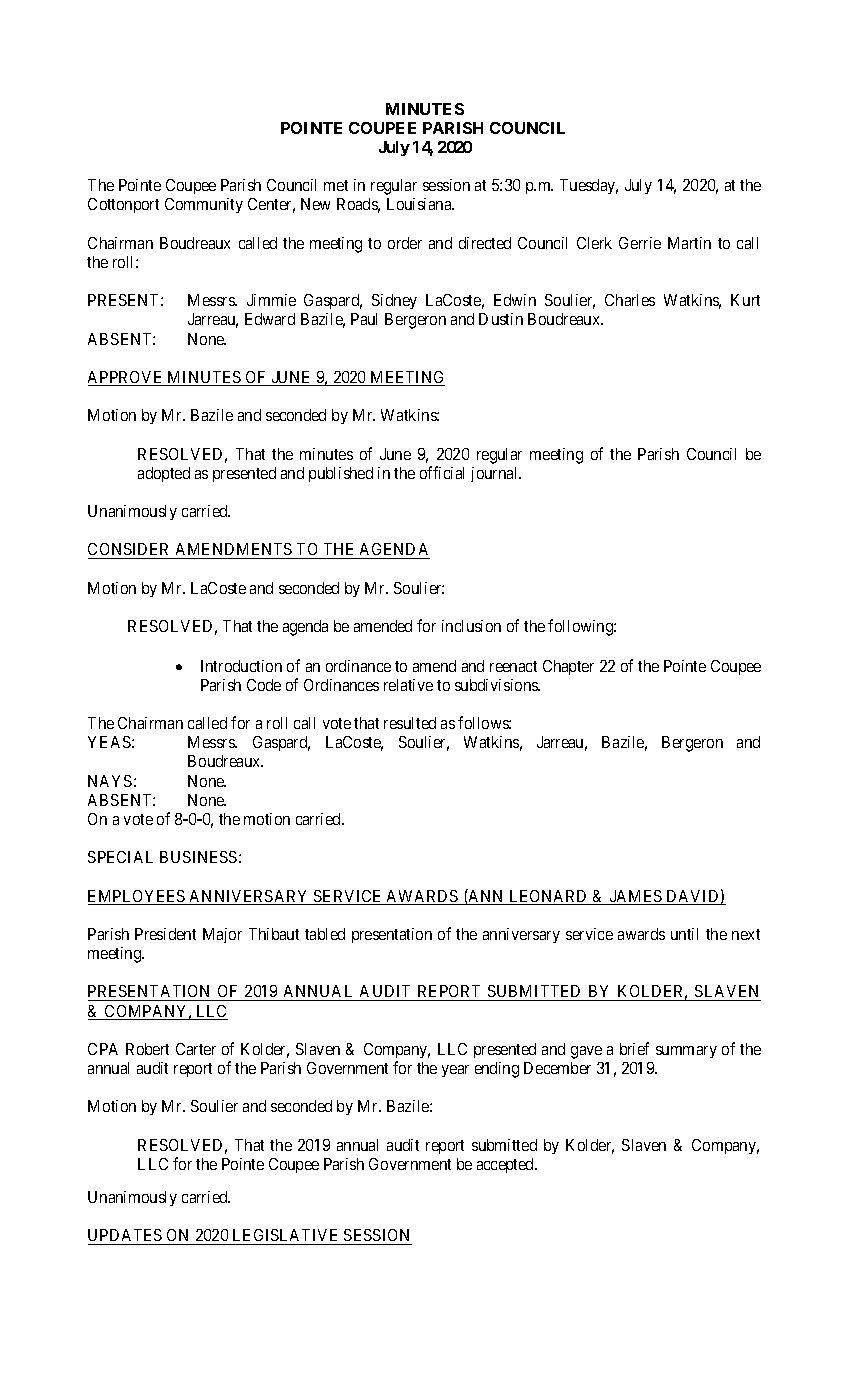 The width and height of the screenshot is (849, 1400). I want to click on Martin, so click(689, 243).
